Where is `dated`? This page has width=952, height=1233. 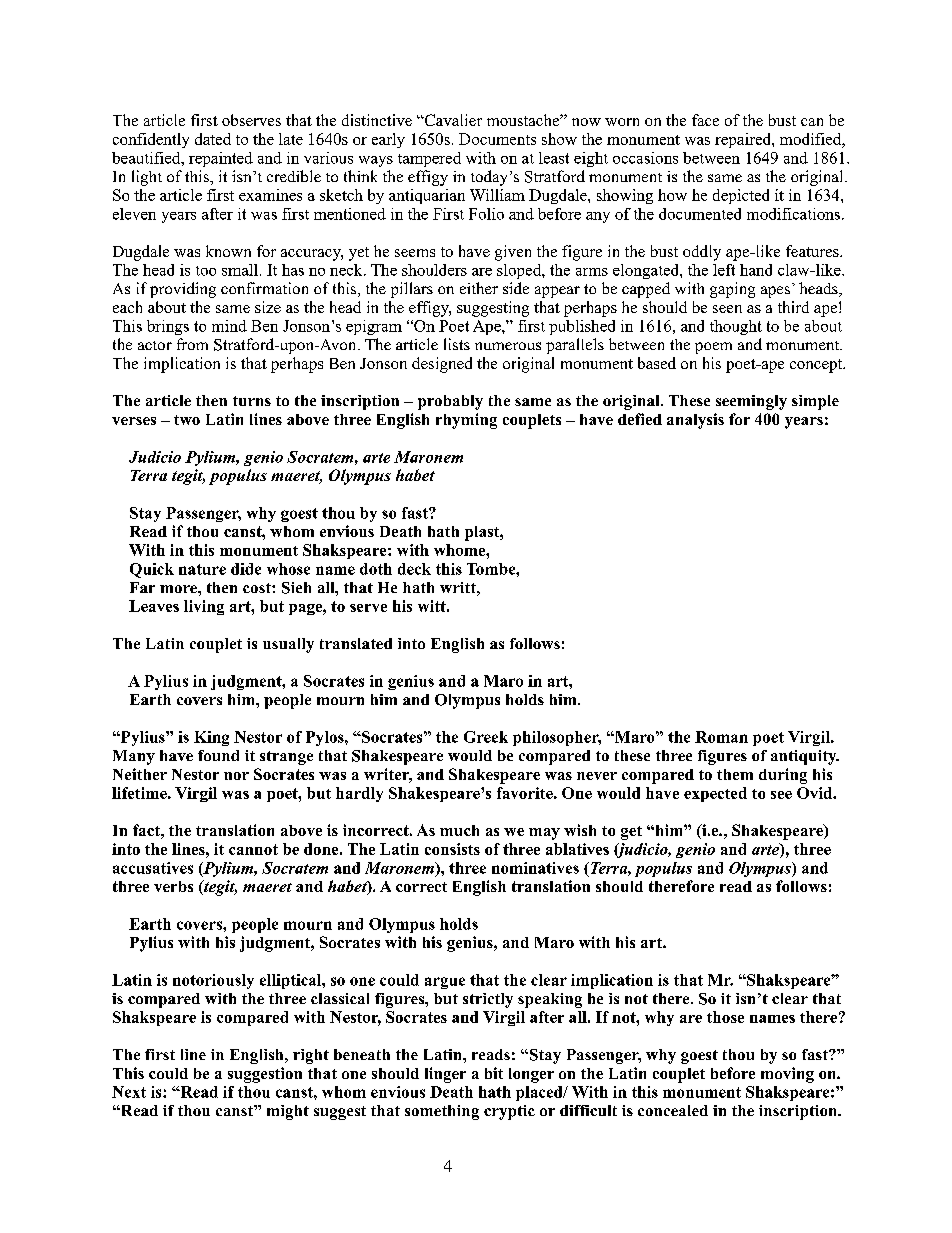 dated is located at coordinates (213, 139).
